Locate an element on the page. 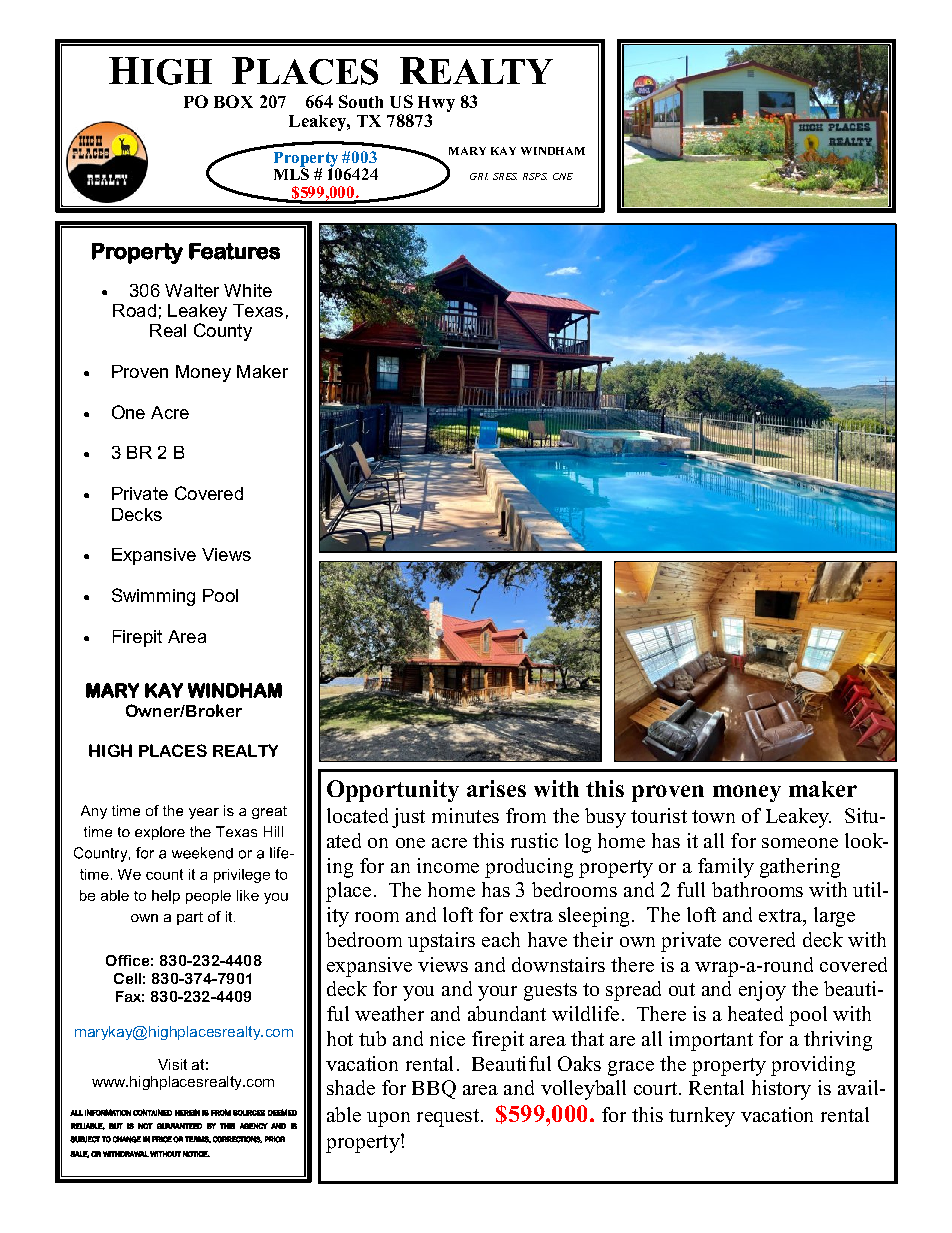 This image has height=1233, width=952. town is located at coordinates (713, 816).
